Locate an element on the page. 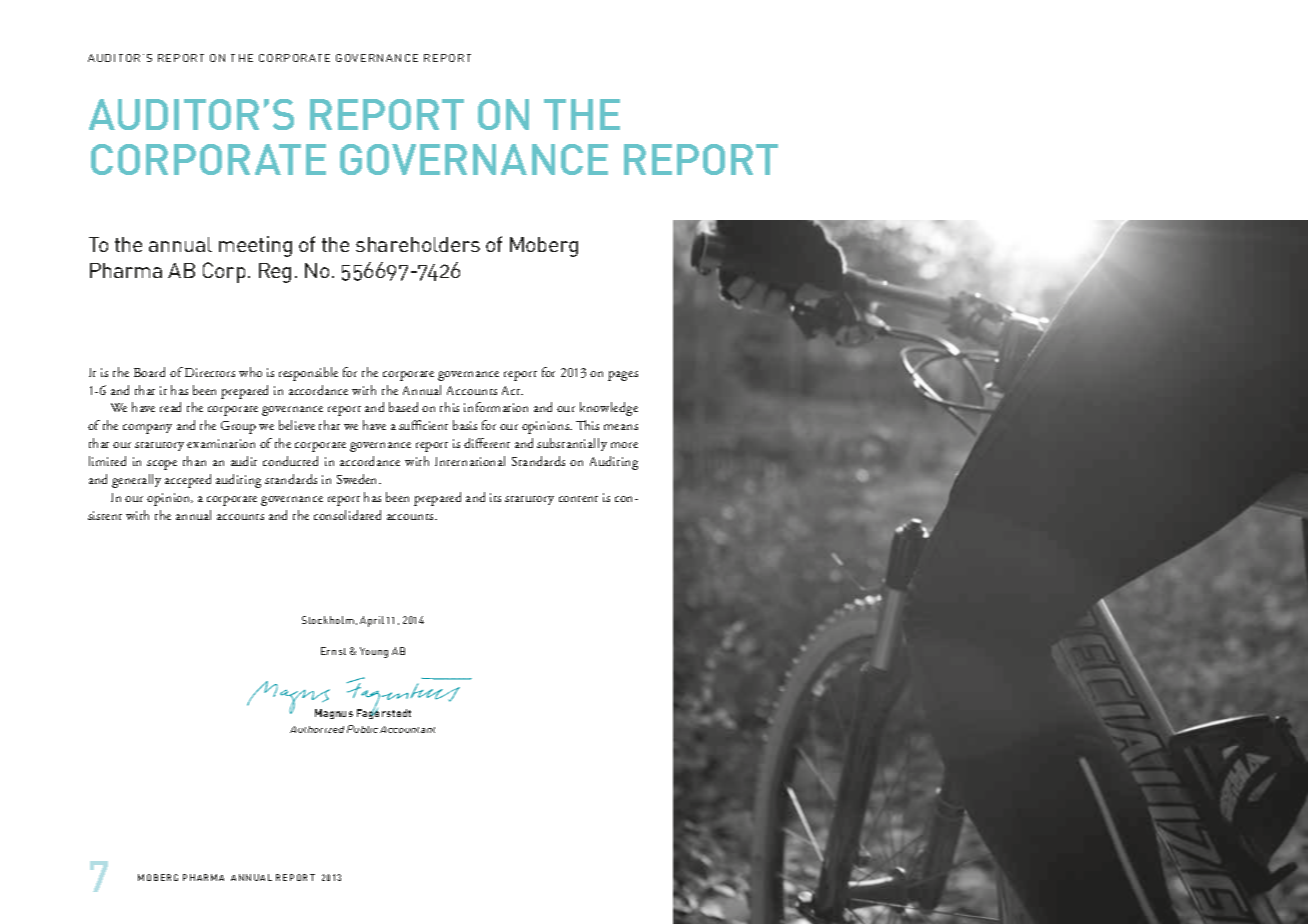 The width and height of the image is (1308, 924). knowledge is located at coordinates (609, 409).
